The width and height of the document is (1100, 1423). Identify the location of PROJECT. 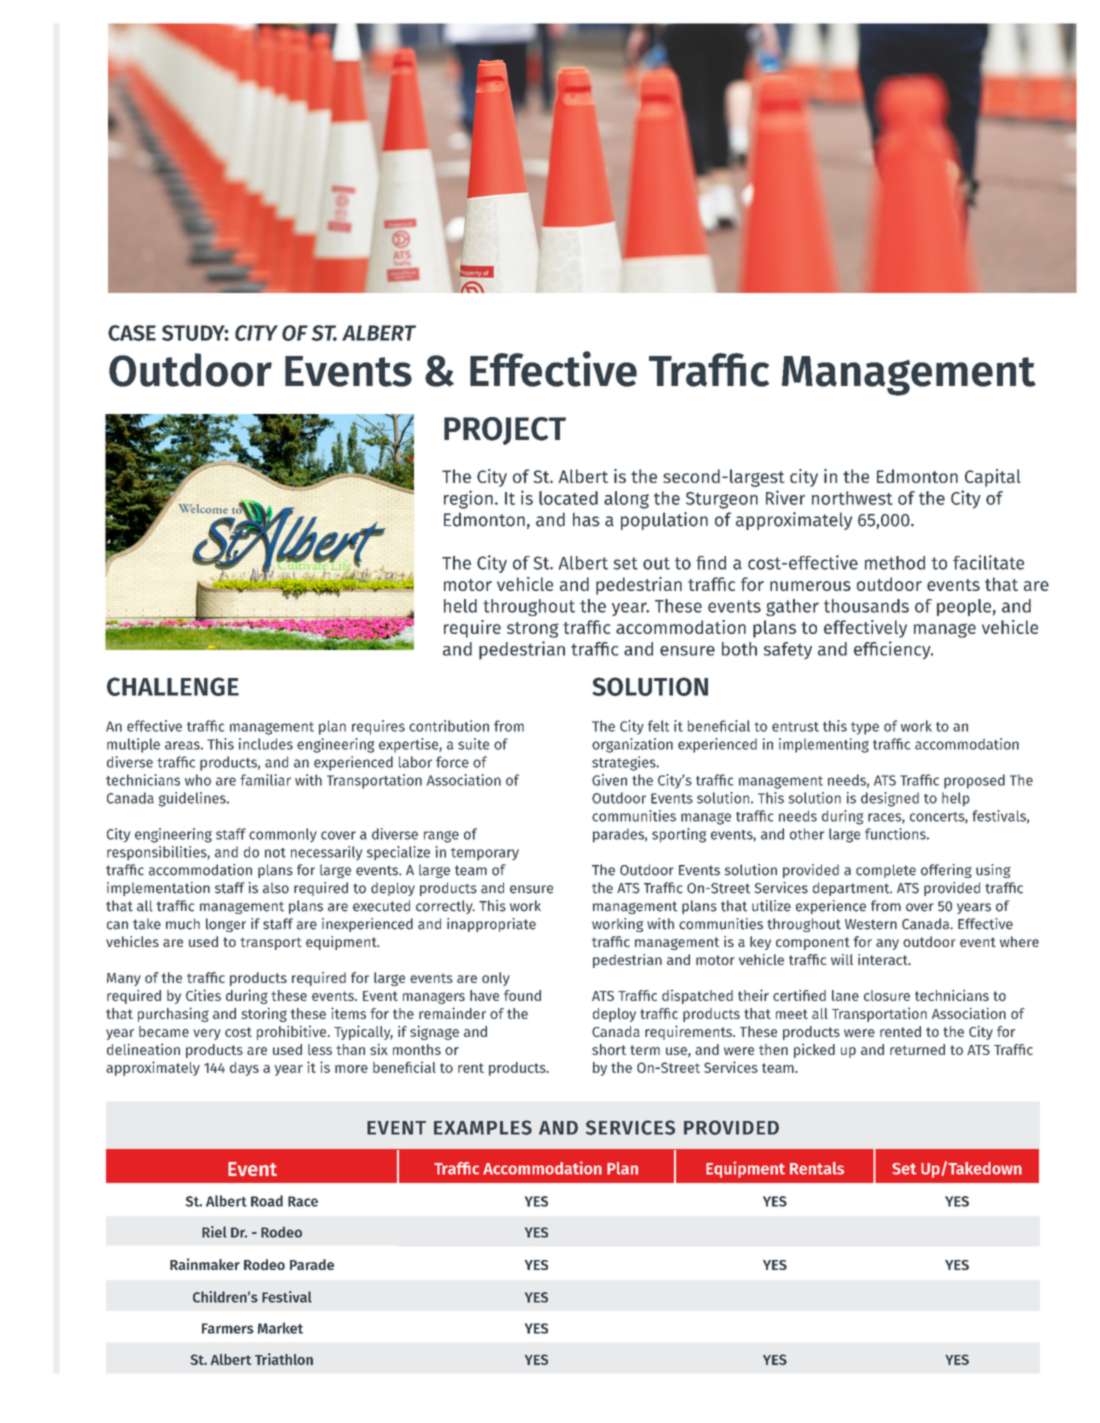
(505, 431).
